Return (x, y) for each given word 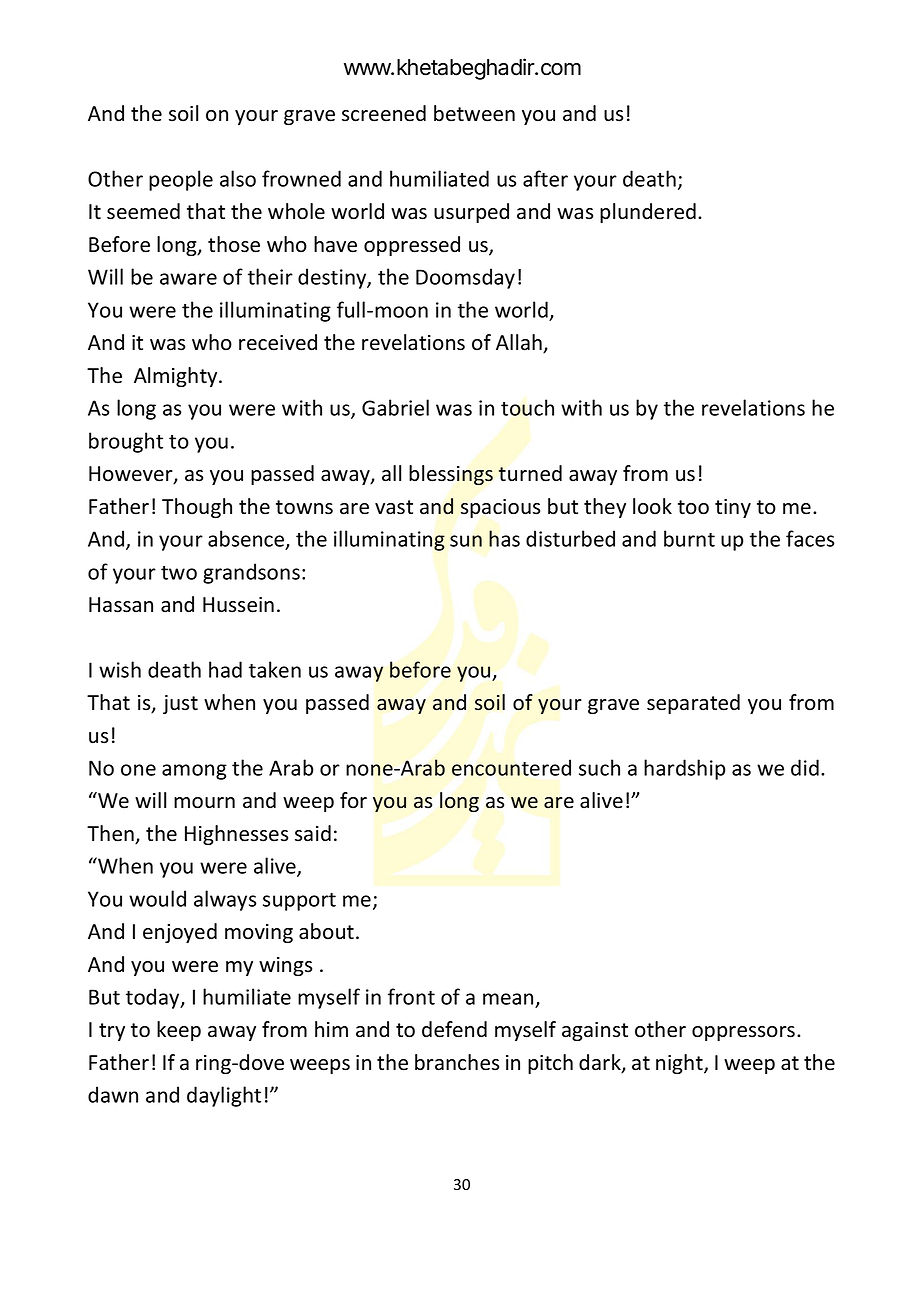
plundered (648, 213)
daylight (224, 1096)
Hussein (238, 605)
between (474, 113)
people (181, 180)
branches (457, 1062)
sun (466, 541)
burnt (689, 538)
